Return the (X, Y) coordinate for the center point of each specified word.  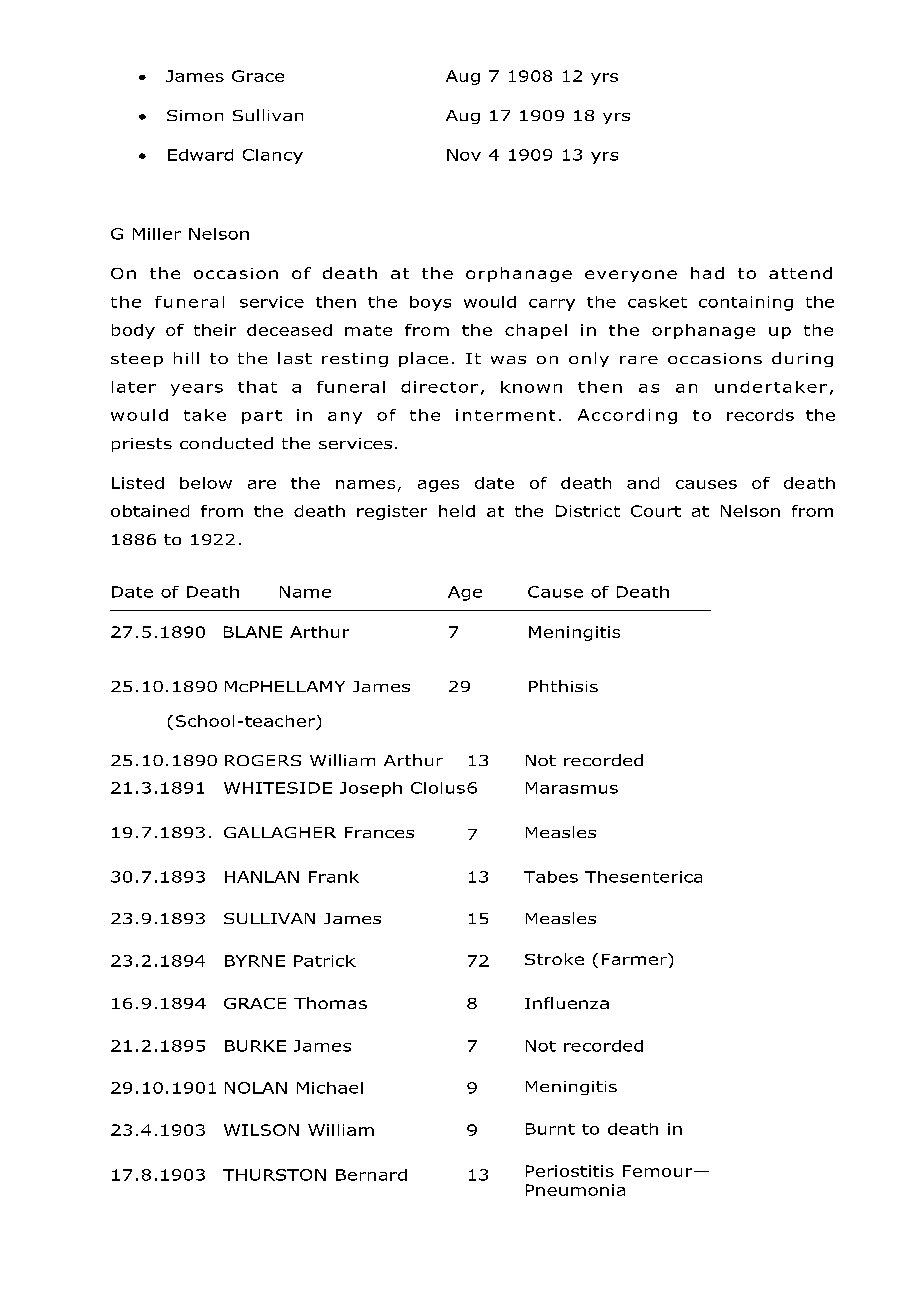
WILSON (261, 1130)
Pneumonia (575, 1190)
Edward (200, 155)
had (707, 273)
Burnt (550, 1129)
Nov (464, 155)
